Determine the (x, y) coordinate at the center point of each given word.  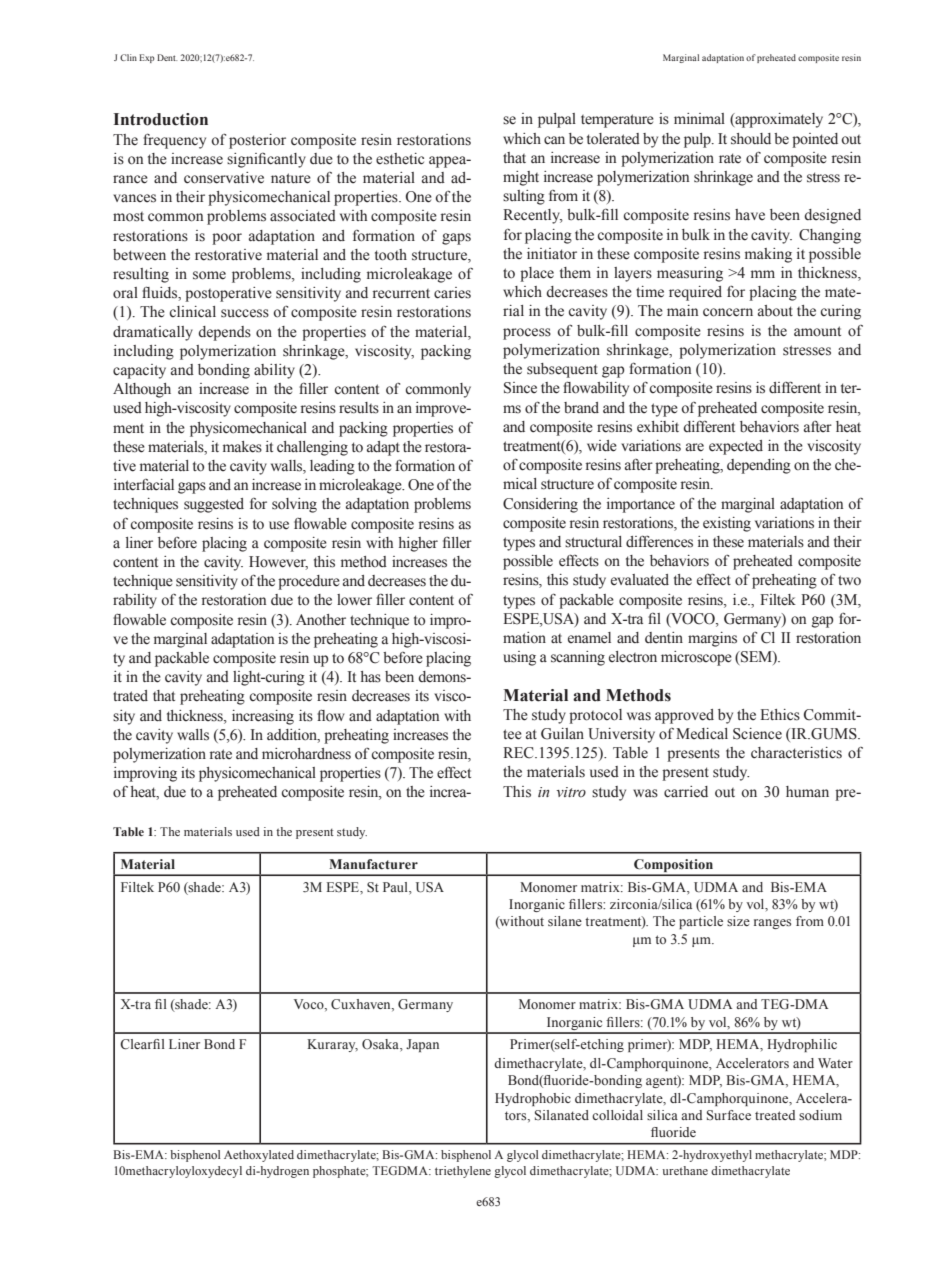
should (751, 139)
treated (775, 1115)
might (521, 178)
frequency (174, 141)
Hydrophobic (533, 1099)
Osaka (381, 1045)
